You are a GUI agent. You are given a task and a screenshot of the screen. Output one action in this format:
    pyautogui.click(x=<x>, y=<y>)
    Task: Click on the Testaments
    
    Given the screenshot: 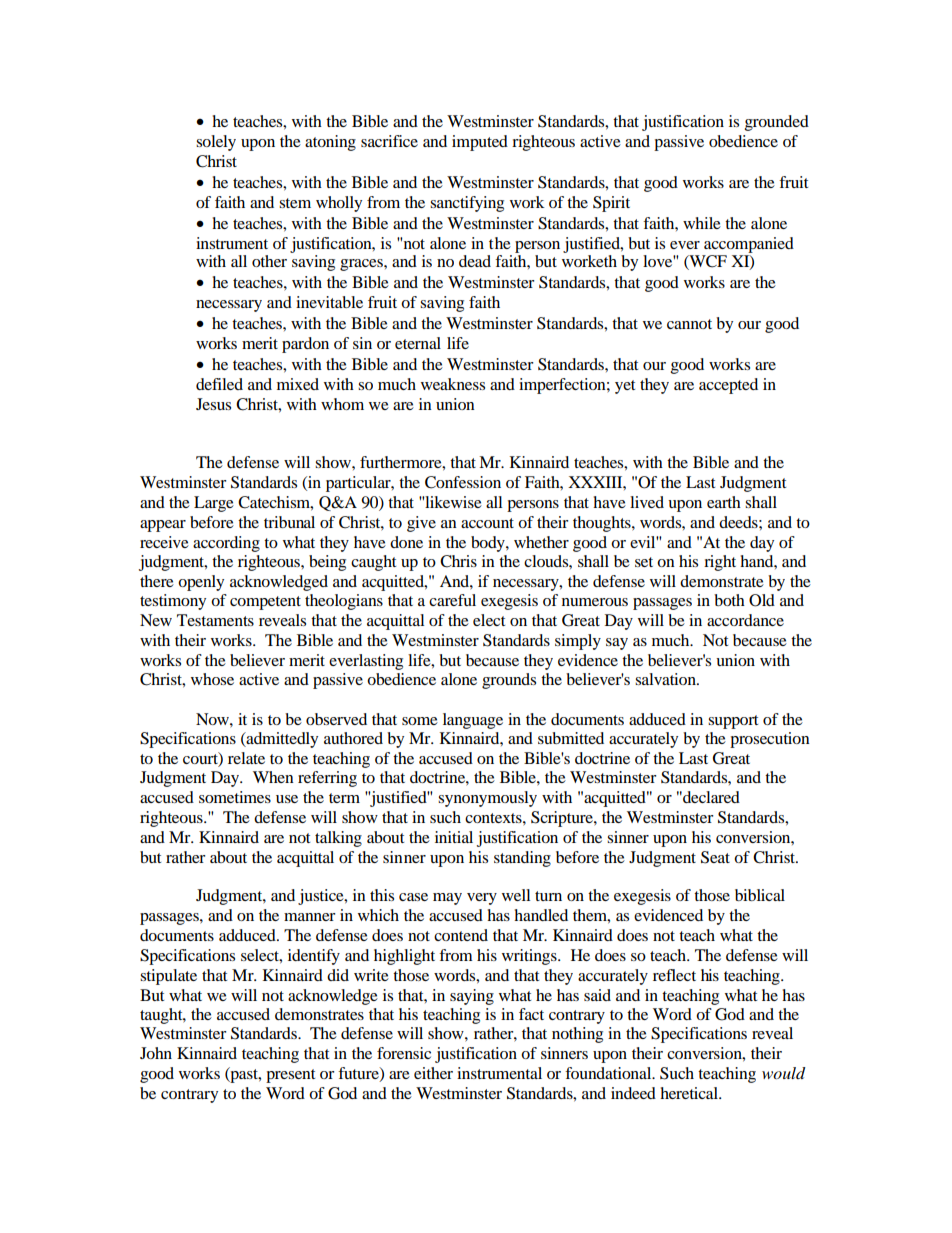 What is the action you would take?
    pyautogui.click(x=215, y=620)
